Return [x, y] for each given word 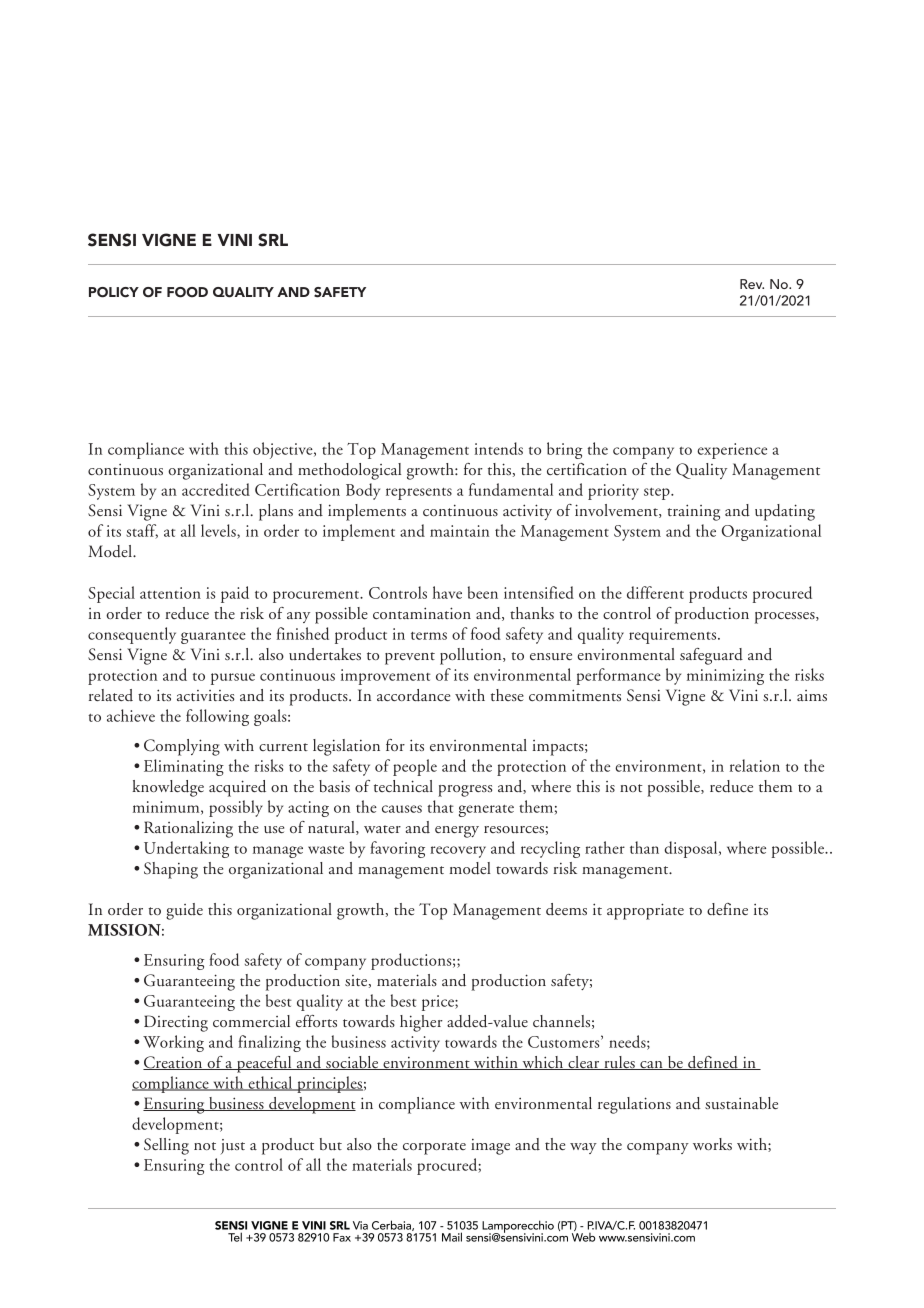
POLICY [114, 292]
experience [732, 451]
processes [786, 618]
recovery [458, 852]
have [447, 592]
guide [184, 911]
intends [498, 448]
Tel [235, 1237]
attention [170, 593]
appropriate [645, 911]
